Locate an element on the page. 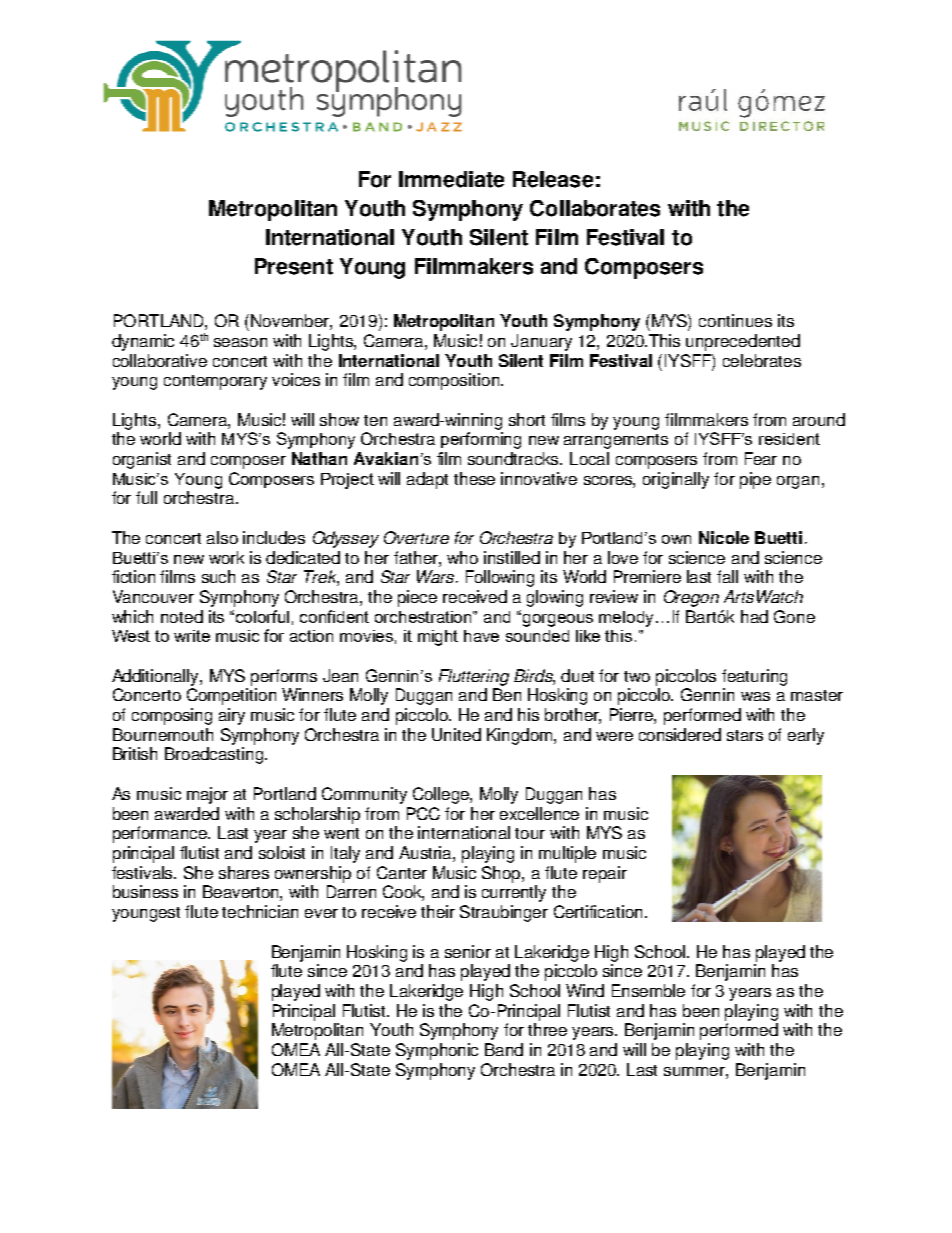 Image resolution: width=952 pixels, height=1233 pixels. had is located at coordinates (754, 616).
